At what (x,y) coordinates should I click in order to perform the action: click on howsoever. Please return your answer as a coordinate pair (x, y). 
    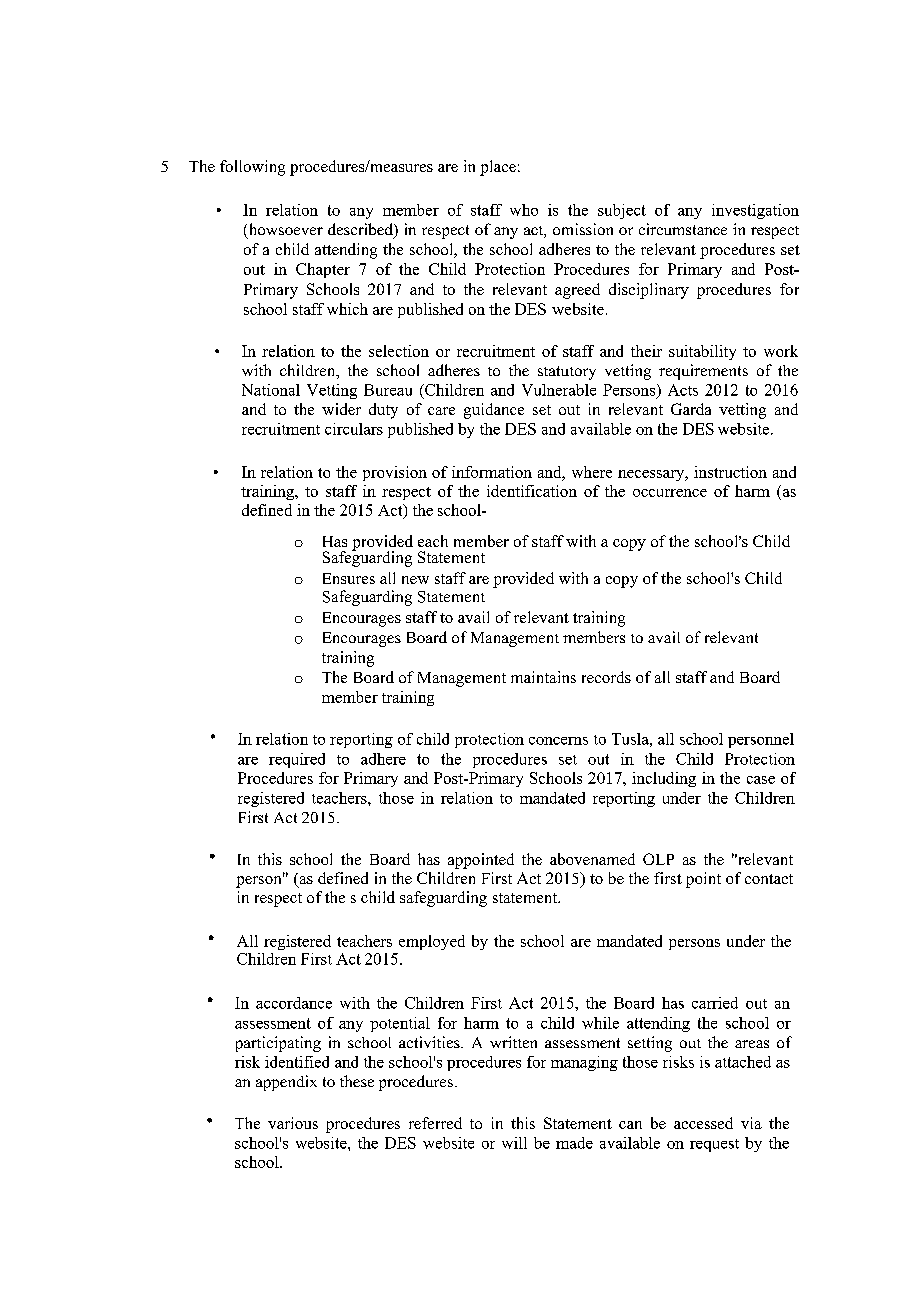
    Looking at the image, I should click on (284, 230).
